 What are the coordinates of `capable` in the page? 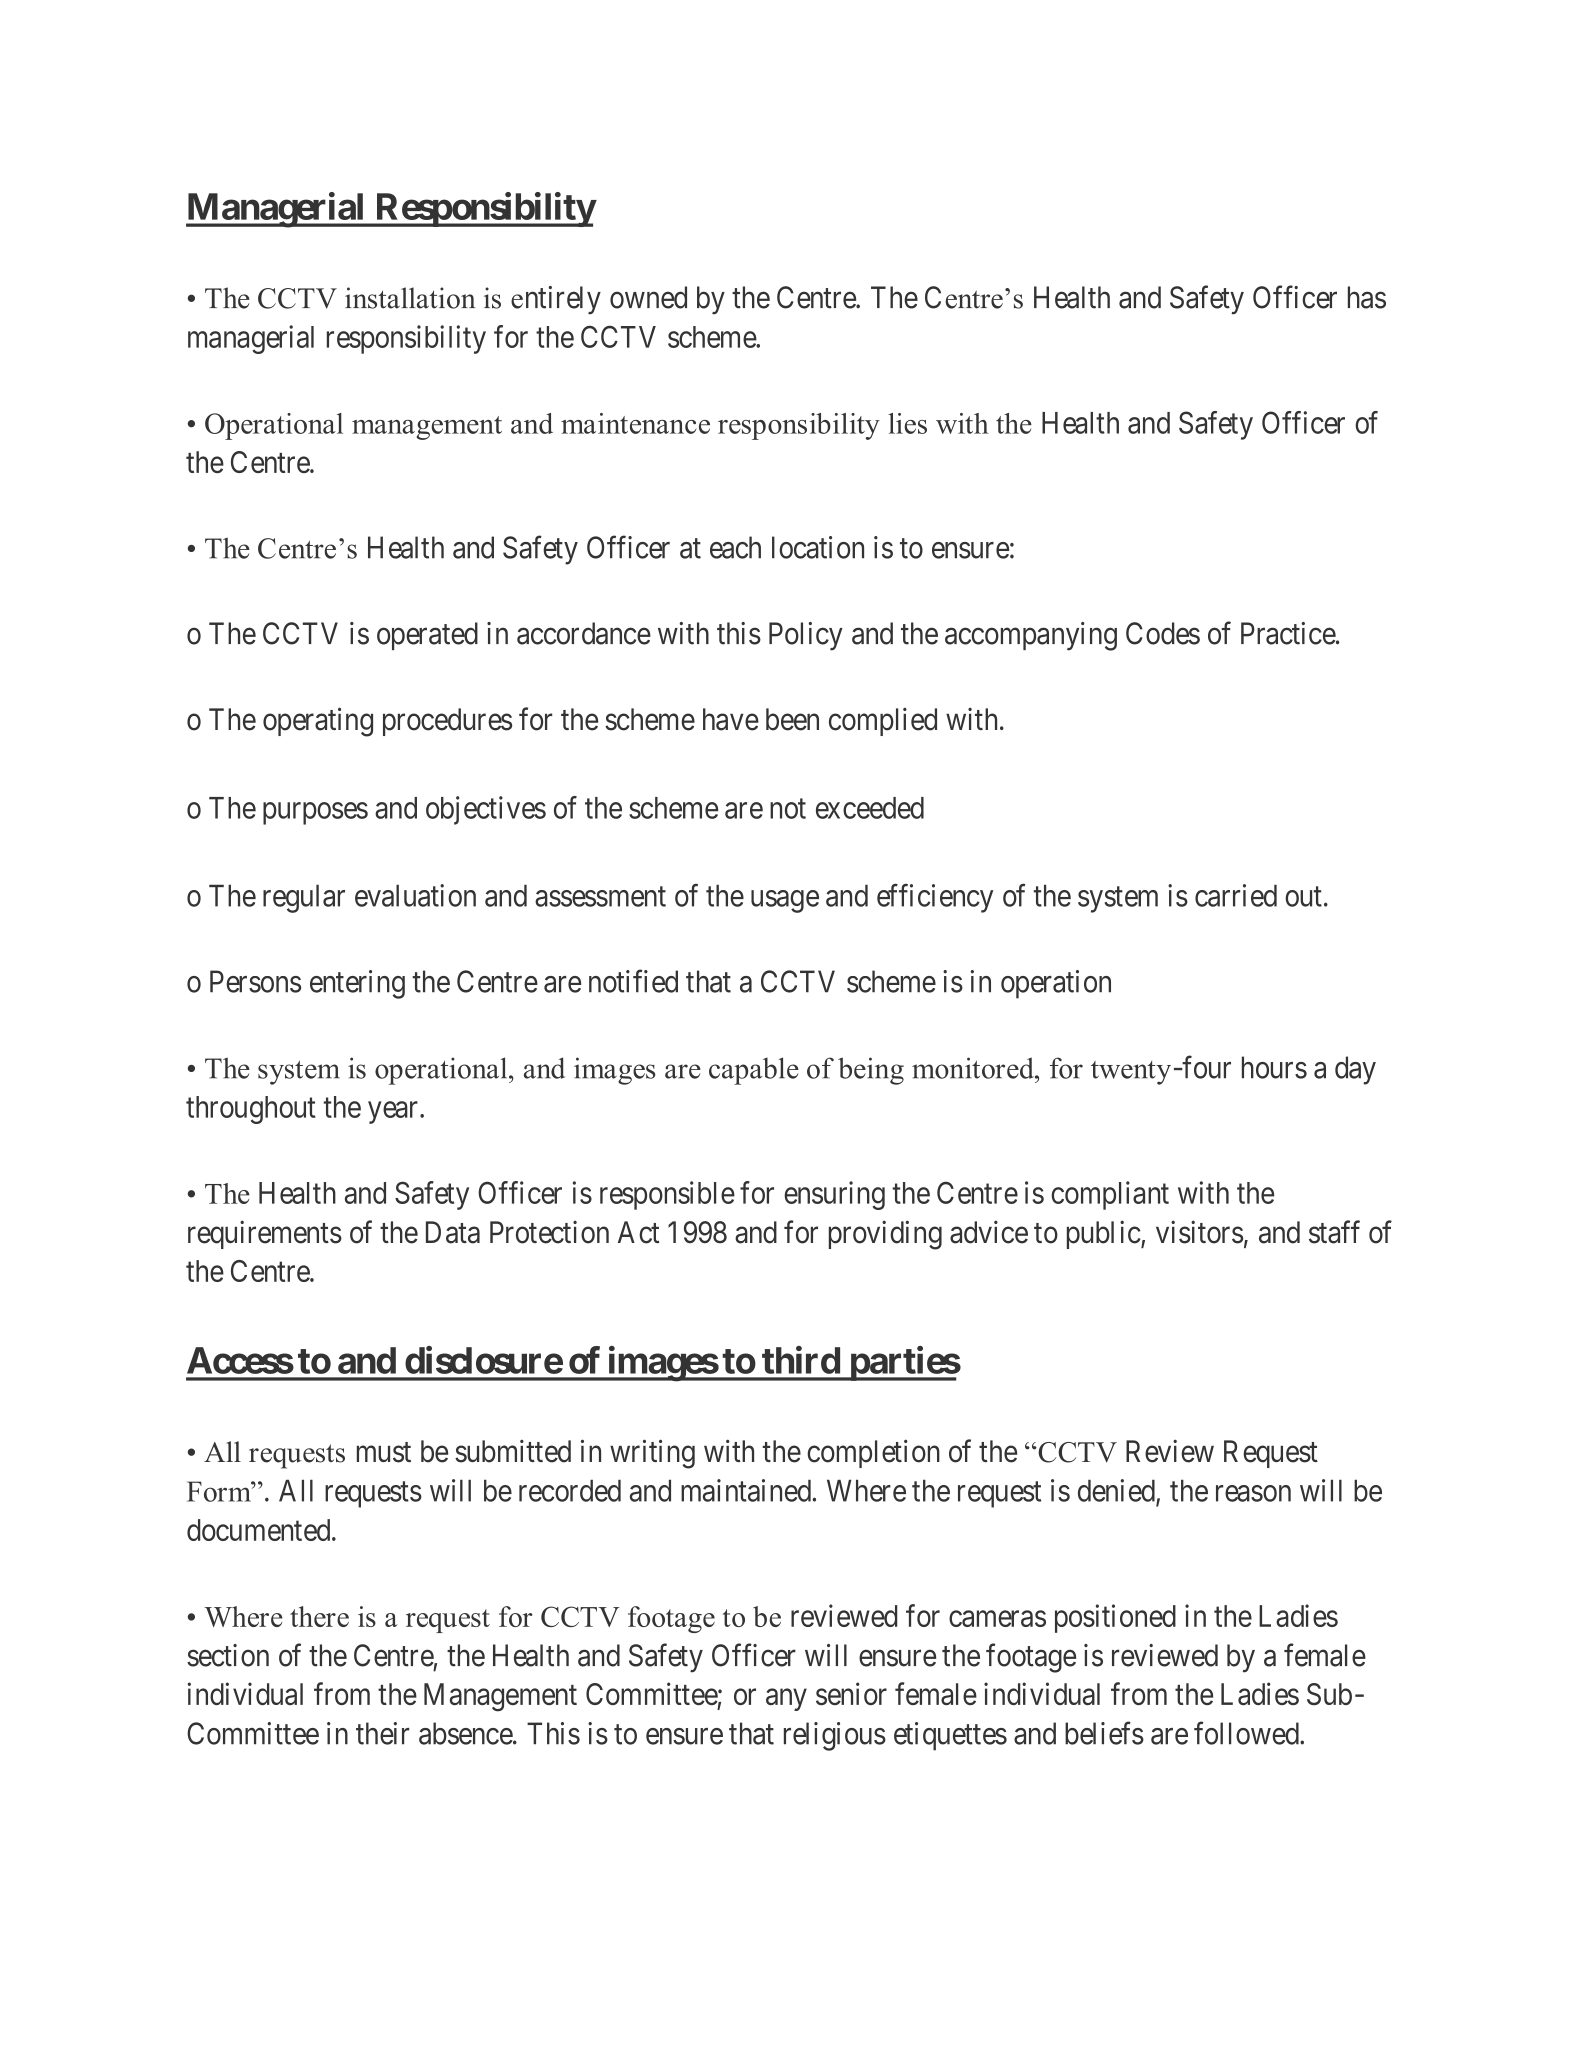 It's located at (754, 1071).
